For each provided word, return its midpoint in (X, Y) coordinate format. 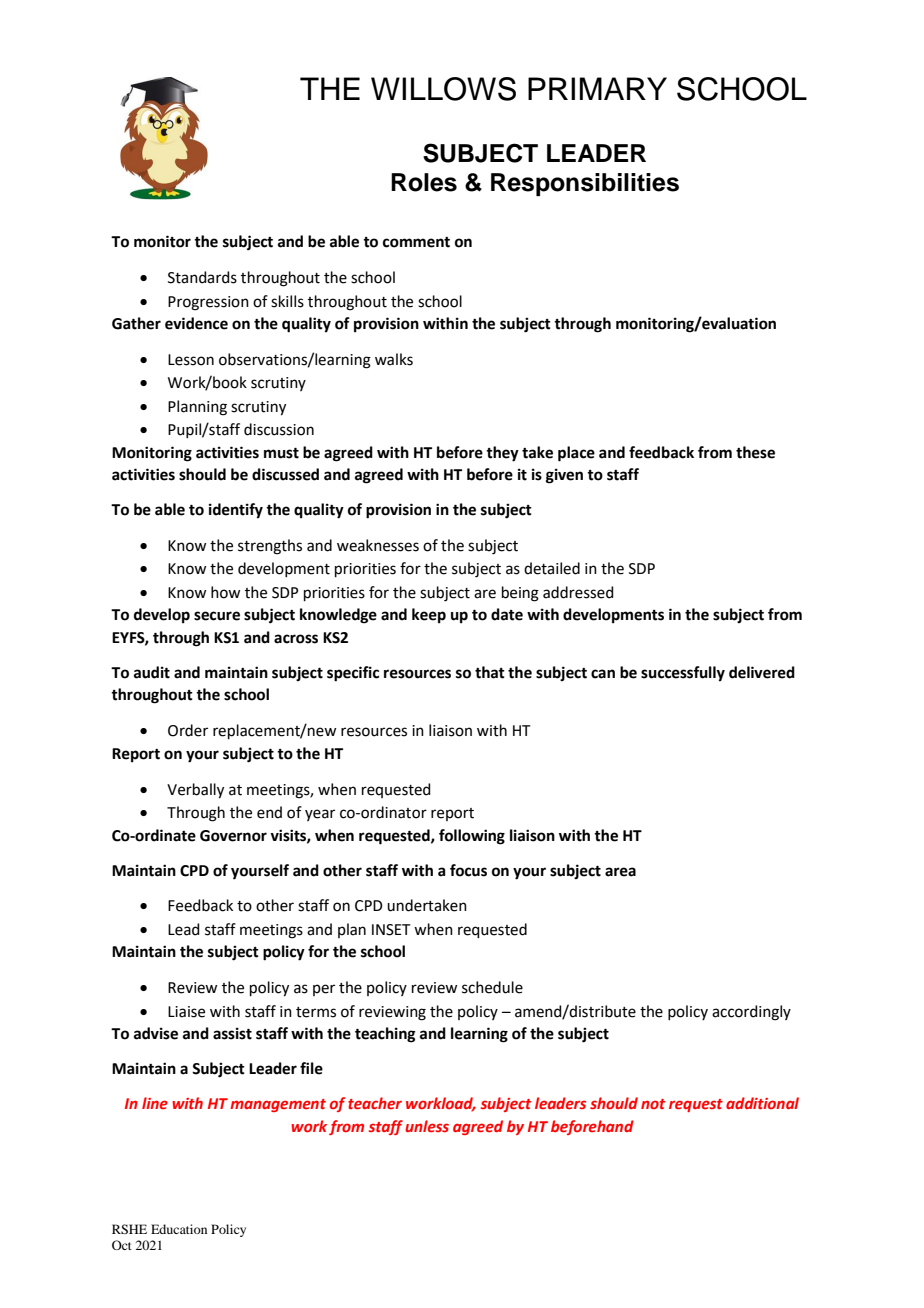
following (472, 837)
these (755, 452)
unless (427, 1126)
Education (179, 1229)
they (502, 454)
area (620, 872)
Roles (424, 182)
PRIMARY (597, 88)
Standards (202, 277)
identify (236, 511)
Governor (233, 836)
